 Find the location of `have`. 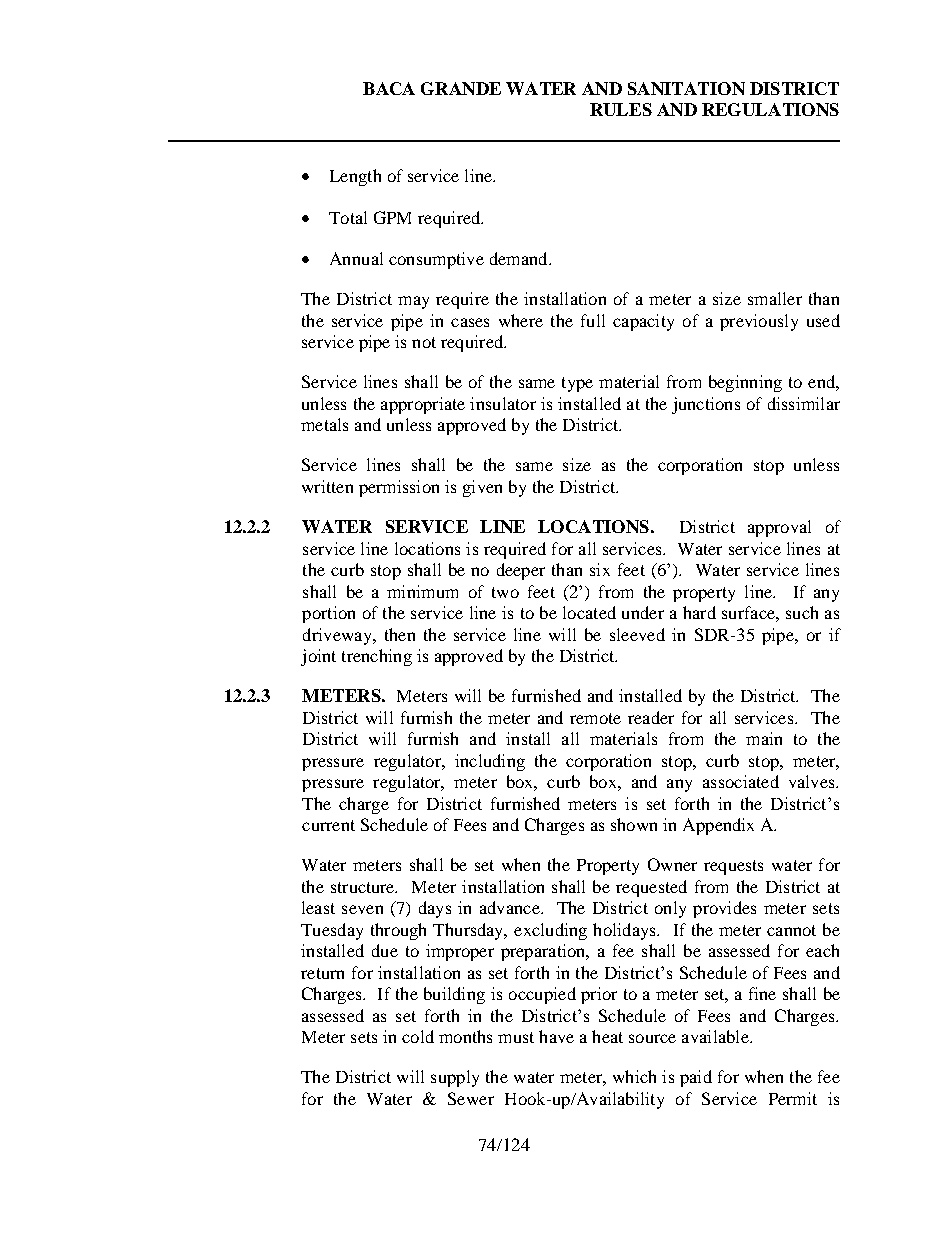

have is located at coordinates (556, 1036).
